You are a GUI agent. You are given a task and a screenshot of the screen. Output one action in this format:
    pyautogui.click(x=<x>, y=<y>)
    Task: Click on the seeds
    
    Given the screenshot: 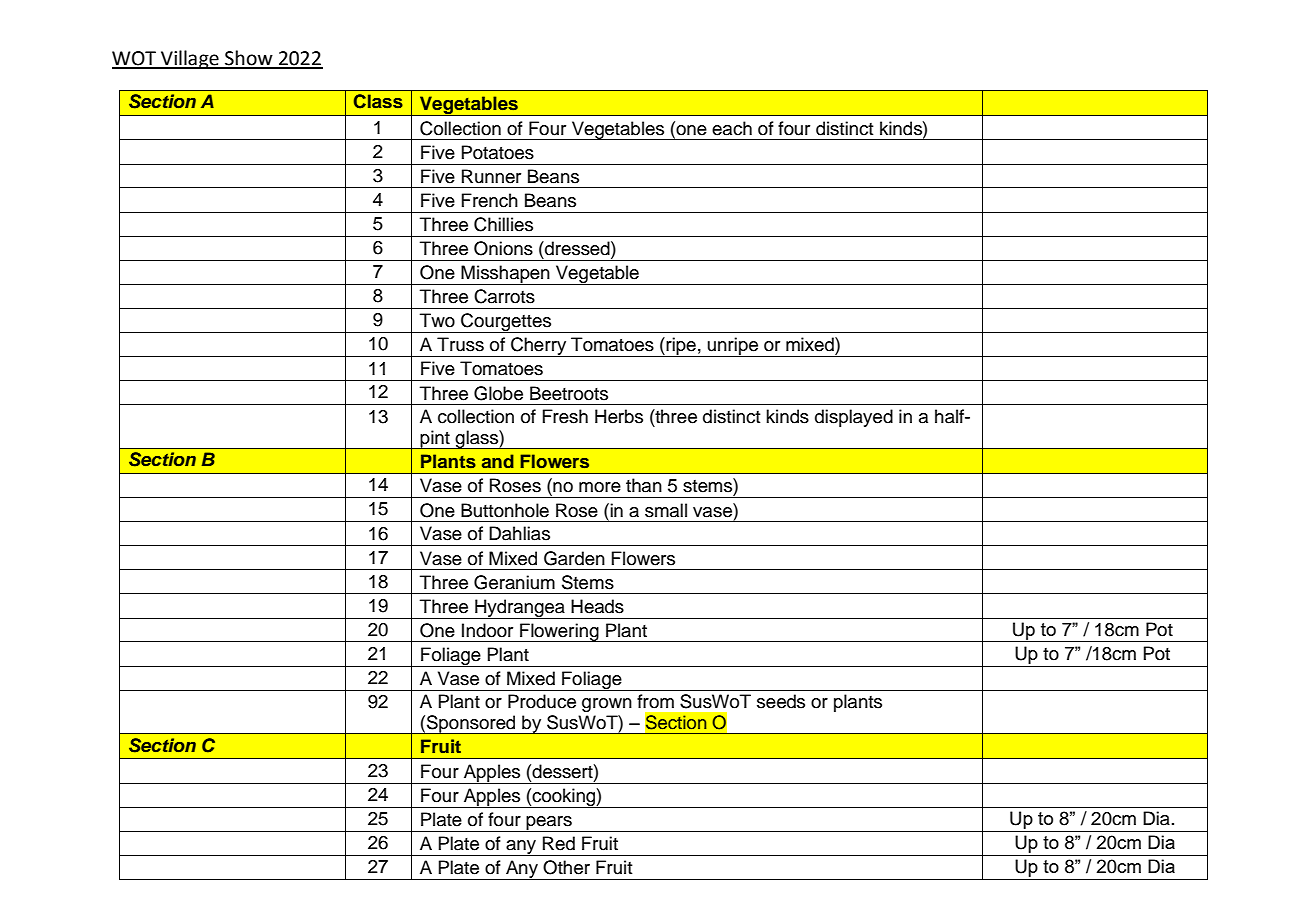 What is the action you would take?
    pyautogui.click(x=781, y=701)
